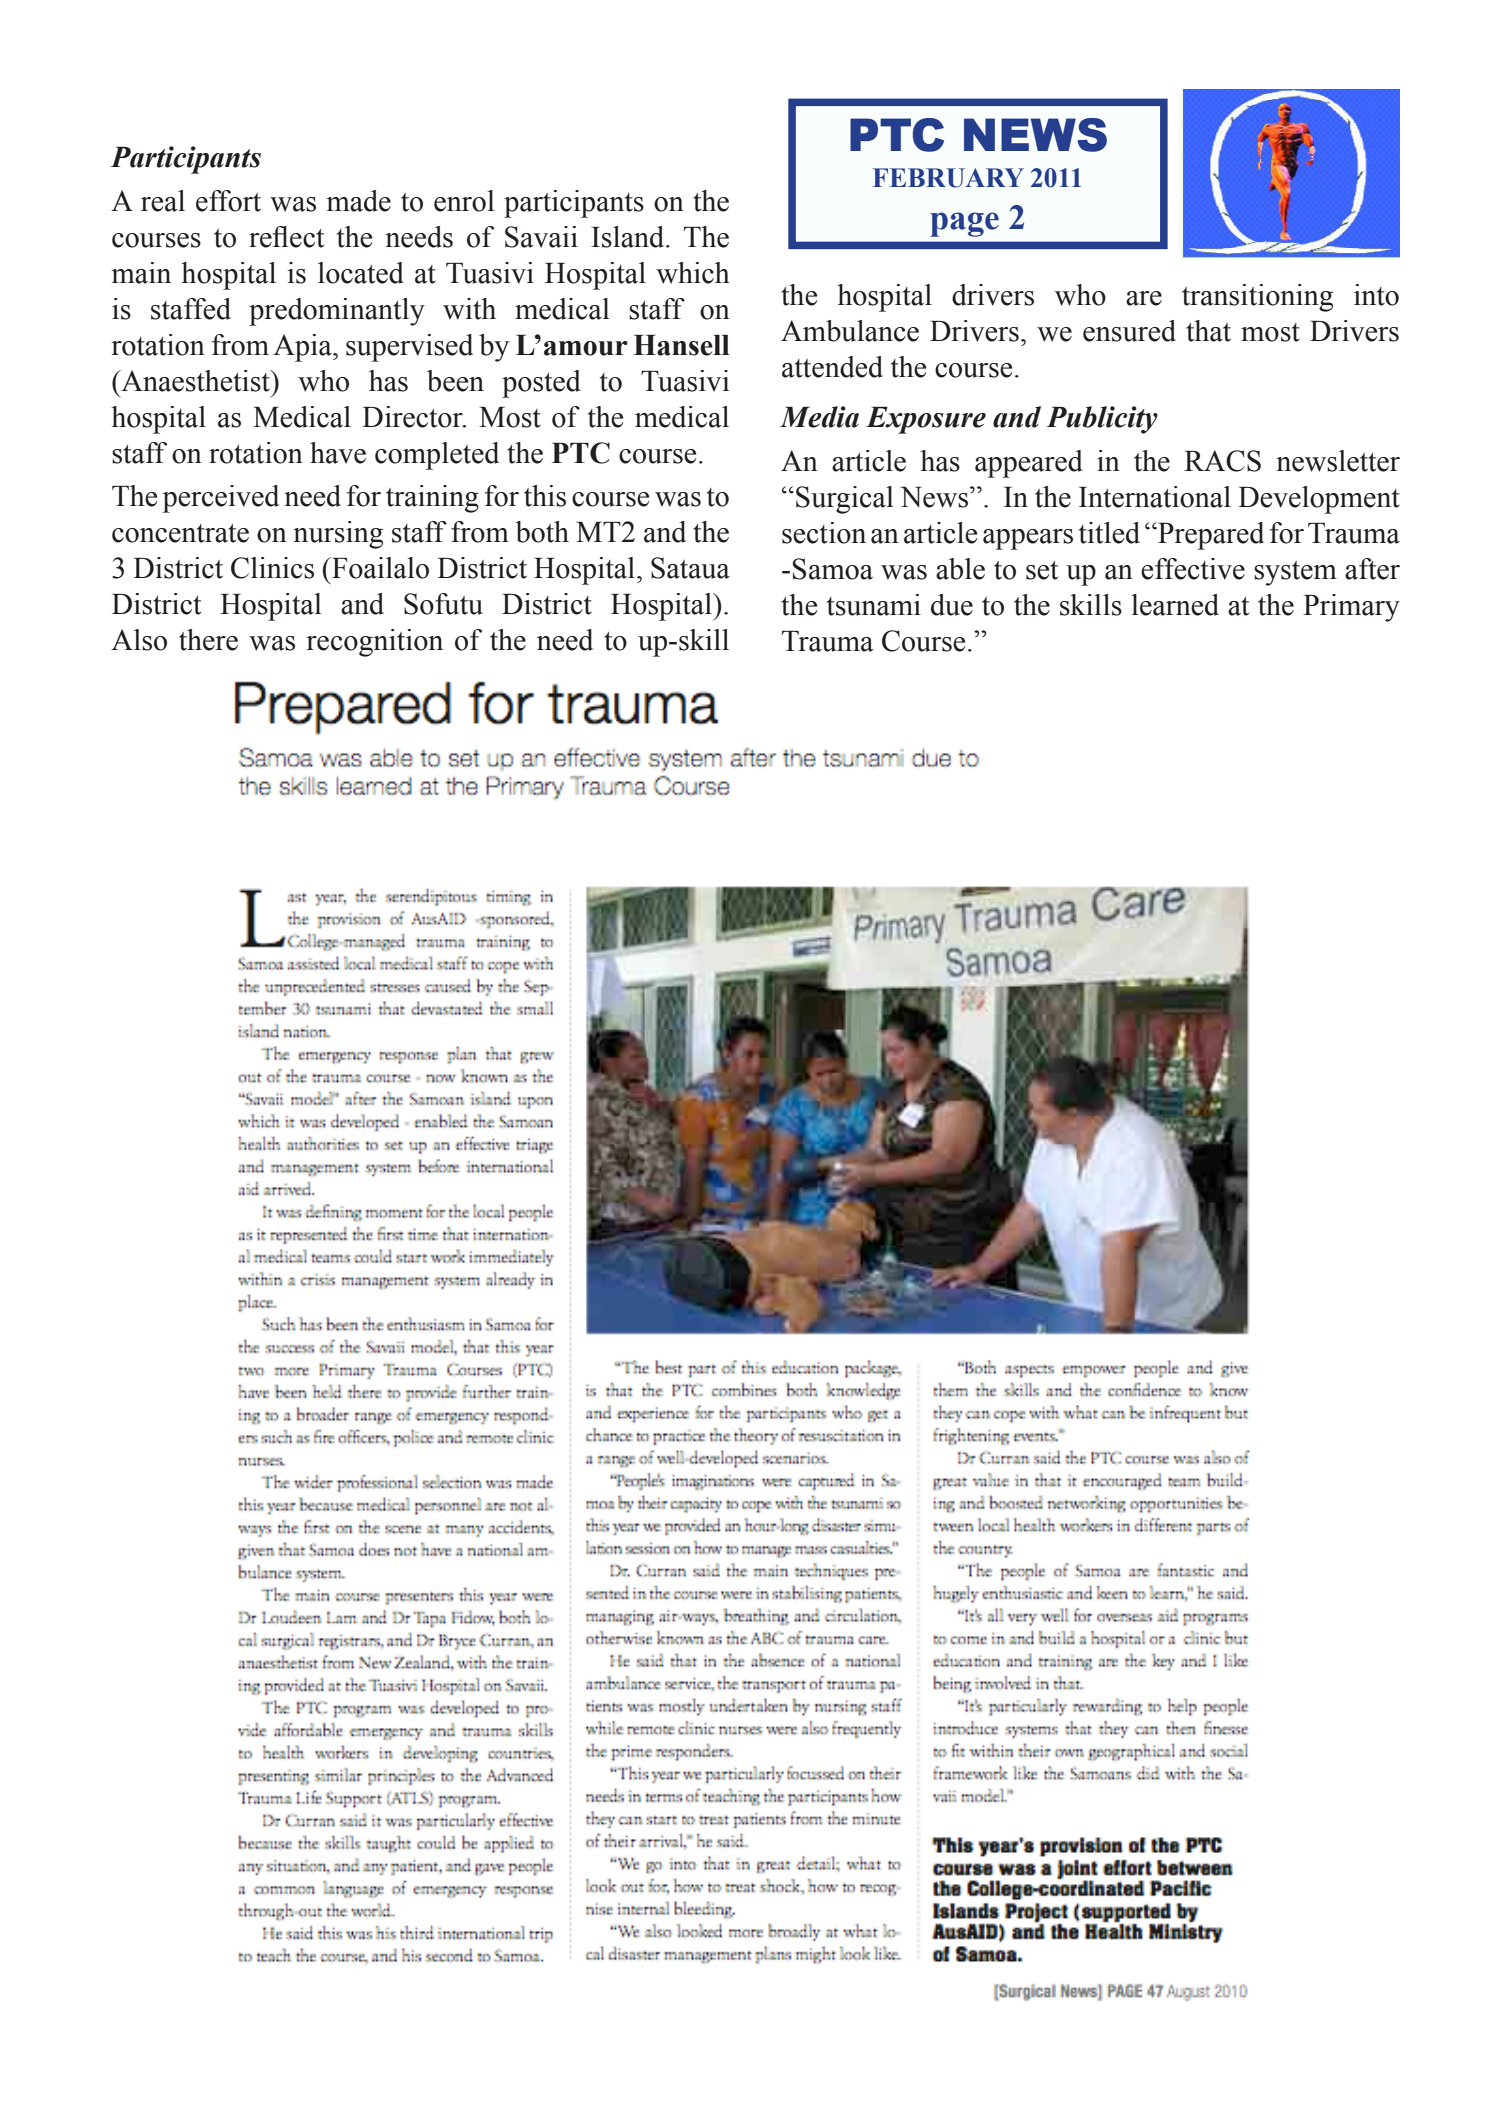 This screenshot has width=1490, height=2107. Describe the element at coordinates (228, 201) in the screenshot. I see `effort` at that location.
